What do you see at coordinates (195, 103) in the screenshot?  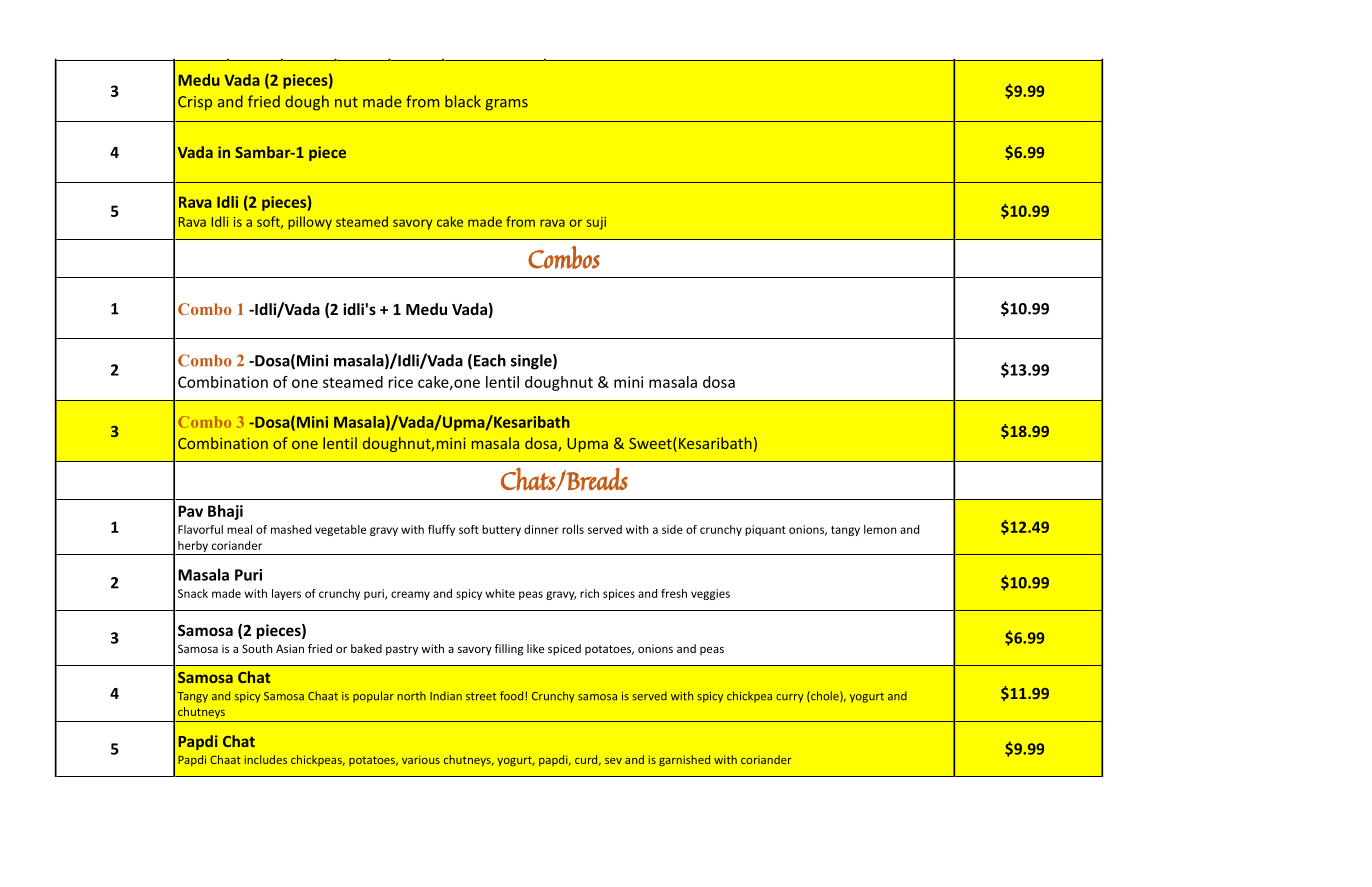 I see `Crisp` at bounding box center [195, 103].
